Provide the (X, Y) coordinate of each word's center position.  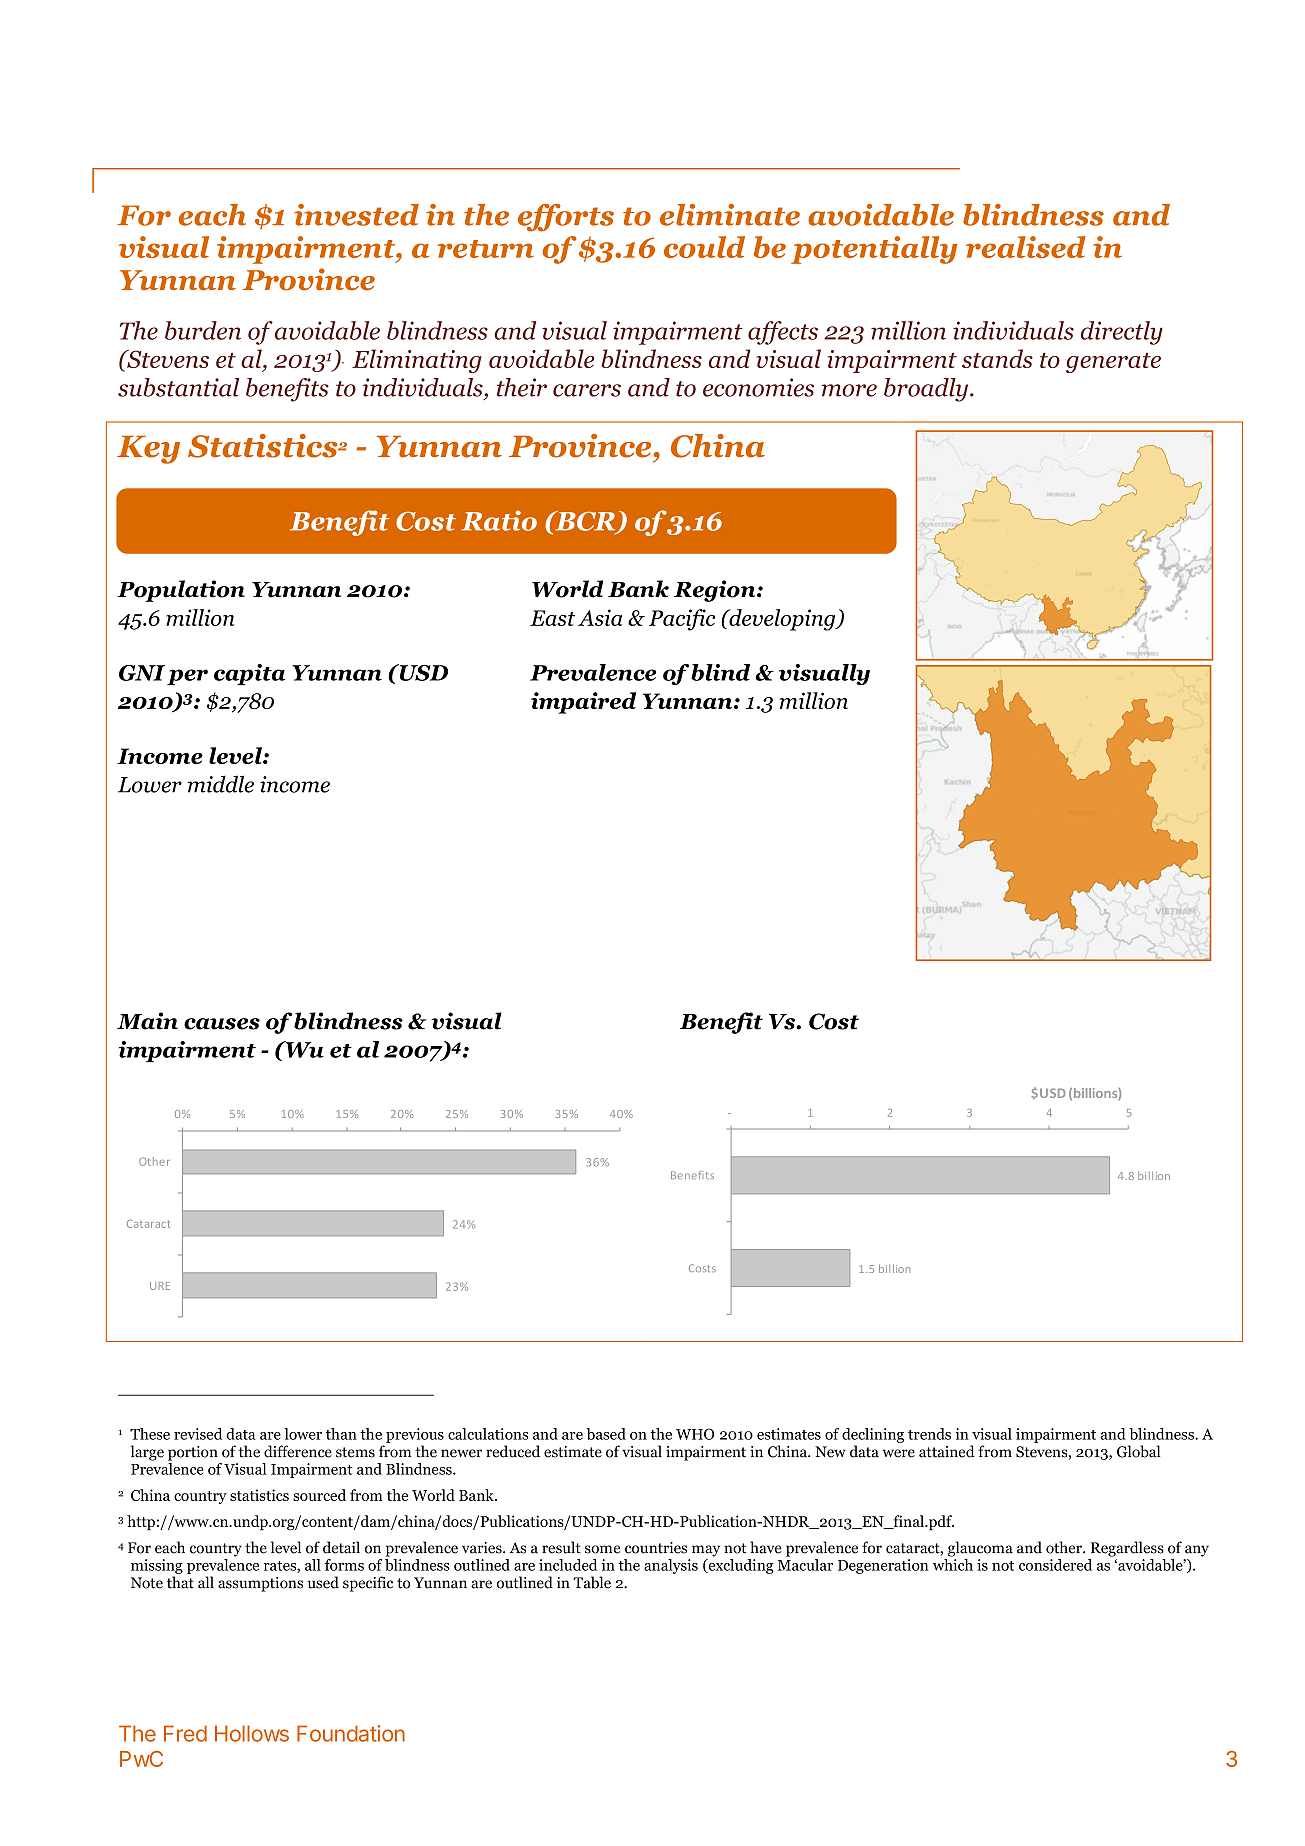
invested (356, 215)
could (704, 247)
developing (782, 620)
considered (1055, 1565)
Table (592, 1582)
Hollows (252, 1733)
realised (1026, 247)
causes (222, 1024)
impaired (583, 703)
